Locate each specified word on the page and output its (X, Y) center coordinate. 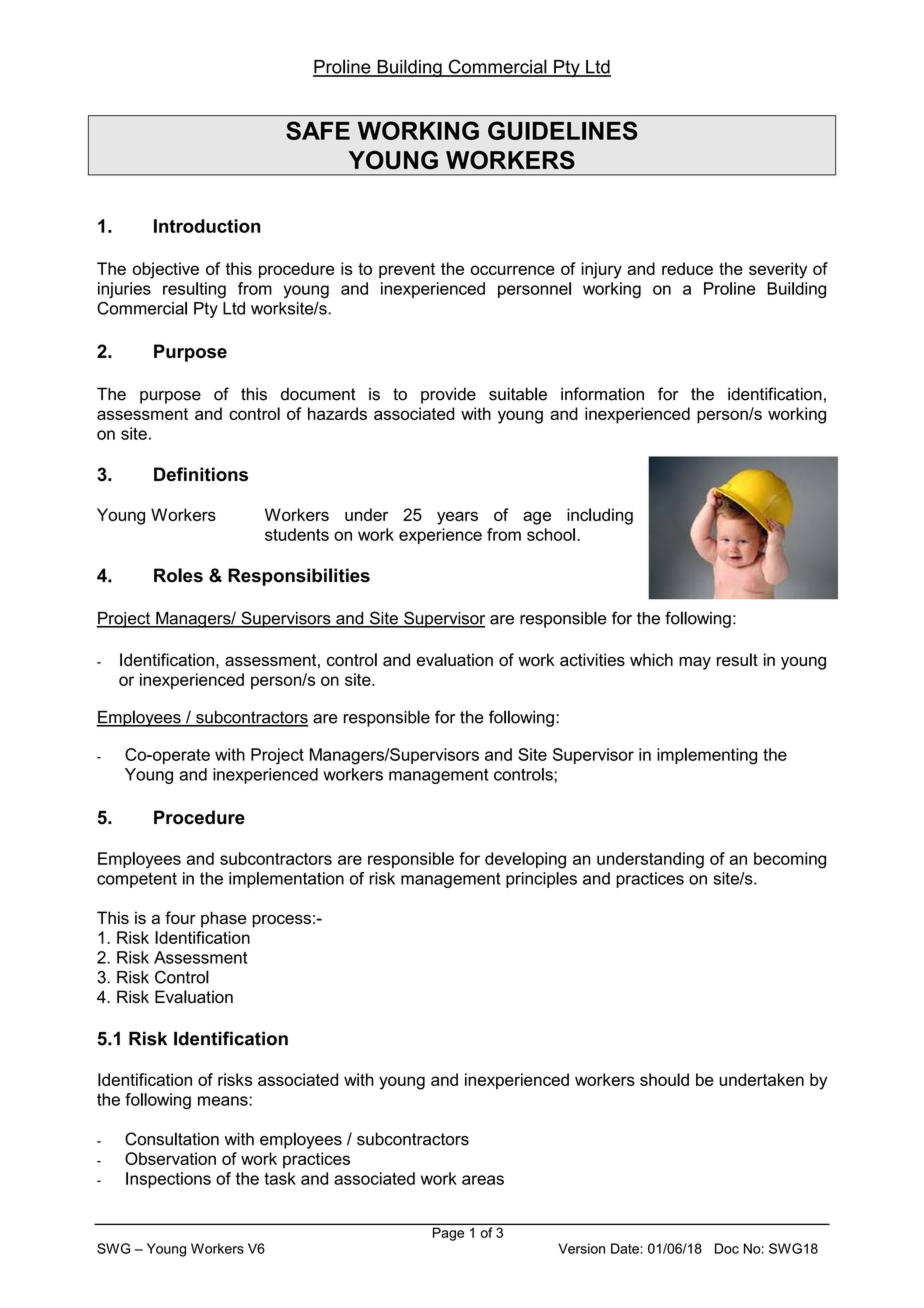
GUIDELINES (563, 130)
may (695, 663)
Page (448, 1234)
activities (592, 659)
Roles (178, 575)
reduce (687, 268)
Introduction (207, 226)
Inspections (168, 1180)
